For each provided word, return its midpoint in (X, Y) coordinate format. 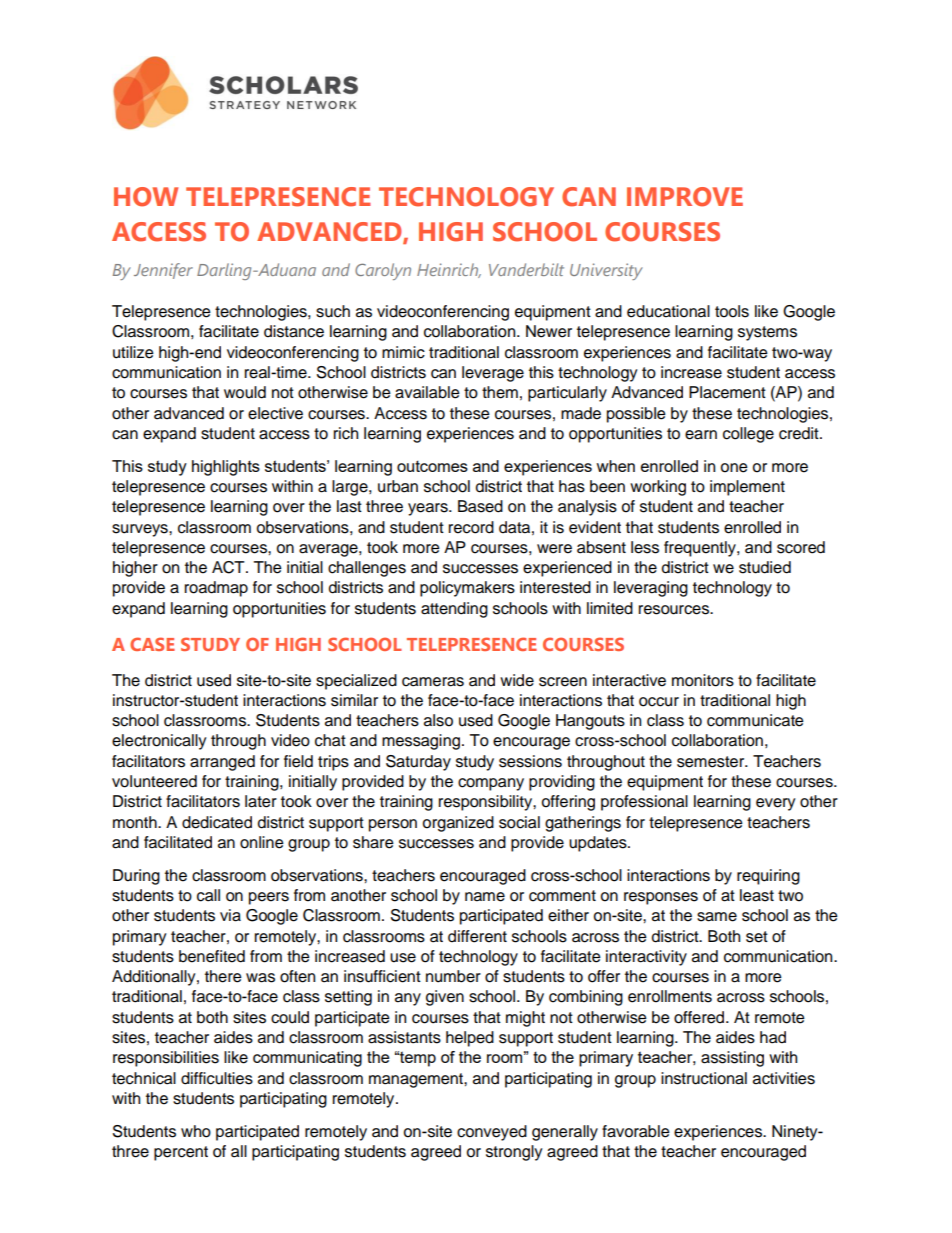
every (776, 804)
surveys (141, 530)
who (196, 1131)
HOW (146, 197)
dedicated (217, 822)
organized (458, 824)
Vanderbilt (526, 269)
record (471, 527)
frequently (701, 549)
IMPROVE (685, 197)
